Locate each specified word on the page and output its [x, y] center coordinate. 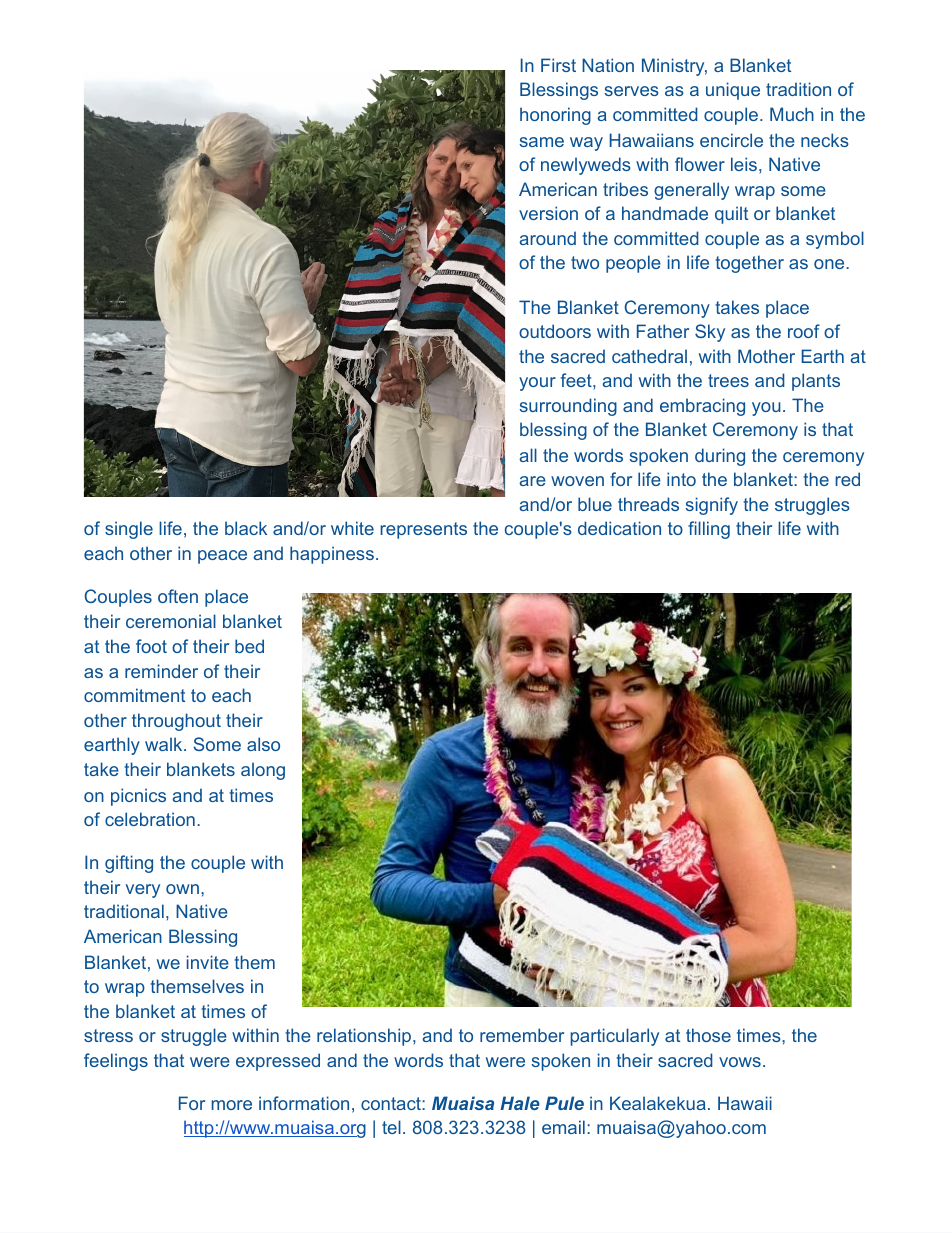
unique [733, 91]
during [720, 457]
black [246, 528]
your [537, 384]
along [263, 771]
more [232, 1105]
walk [165, 744]
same [542, 142]
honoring [555, 116]
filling [709, 530]
